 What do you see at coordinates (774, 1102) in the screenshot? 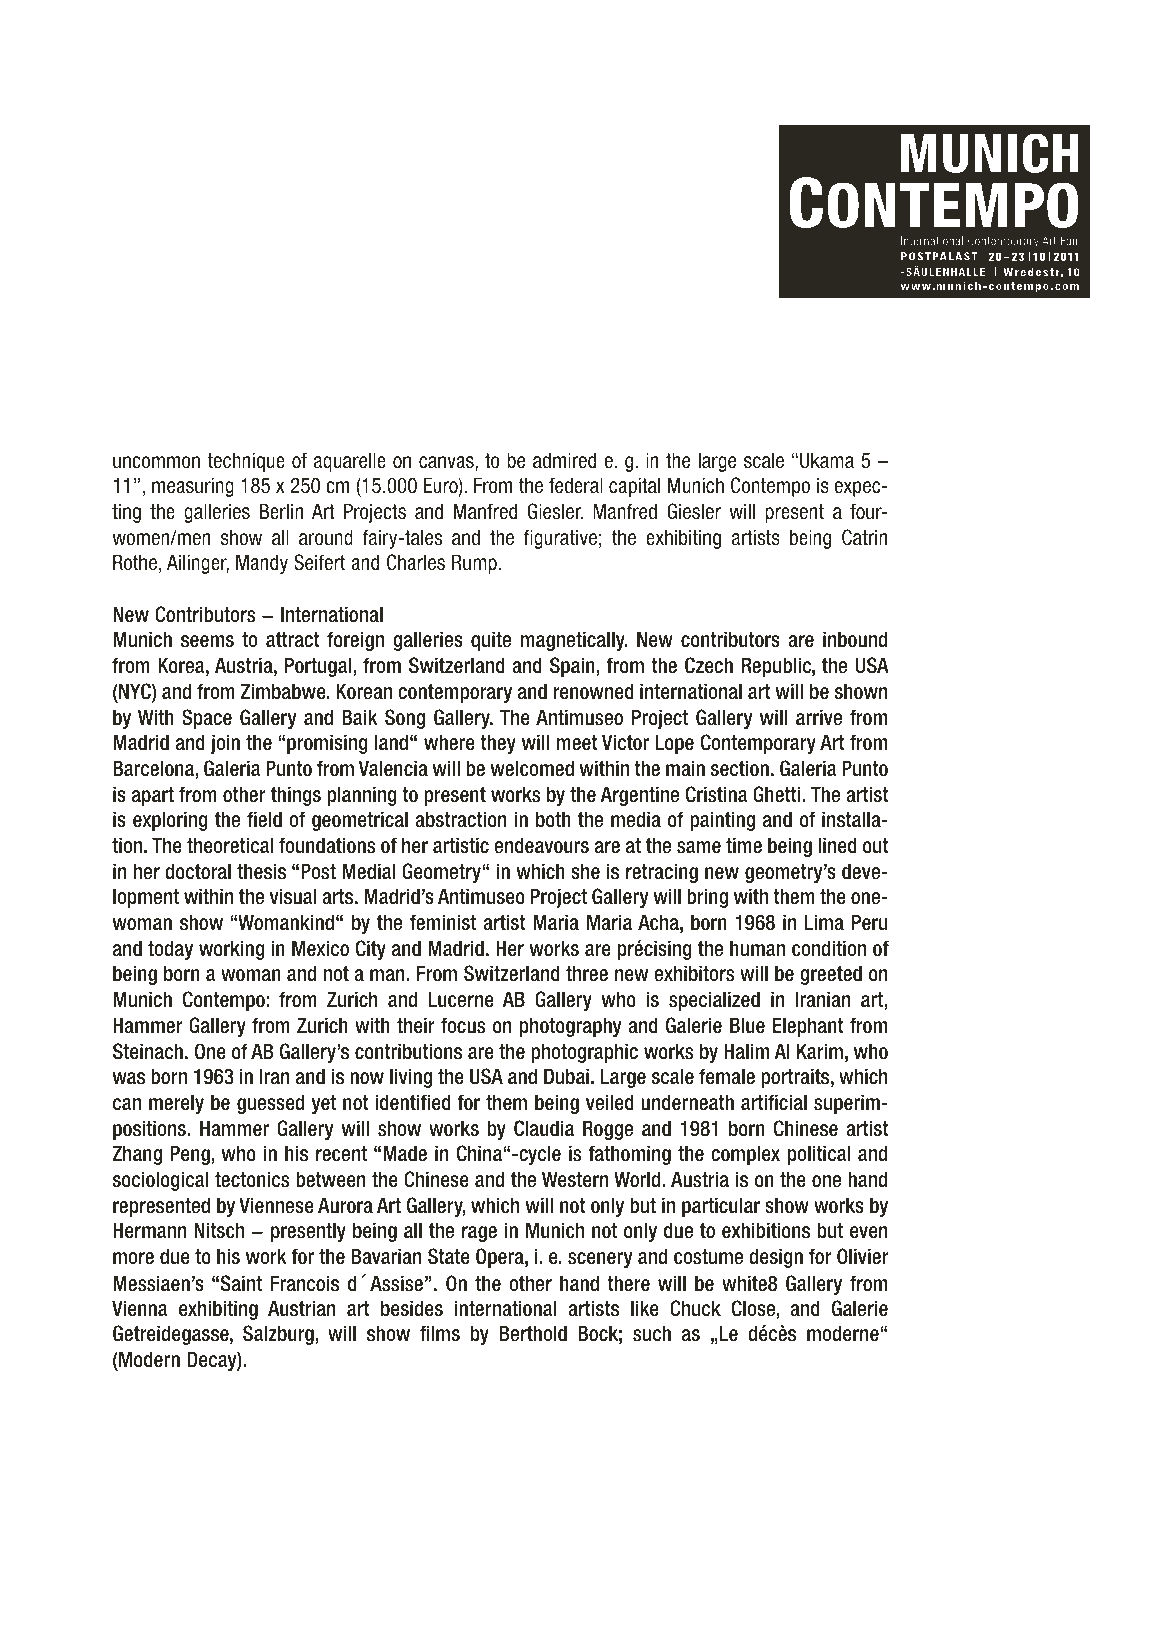
I see `artificial` at bounding box center [774, 1102].
